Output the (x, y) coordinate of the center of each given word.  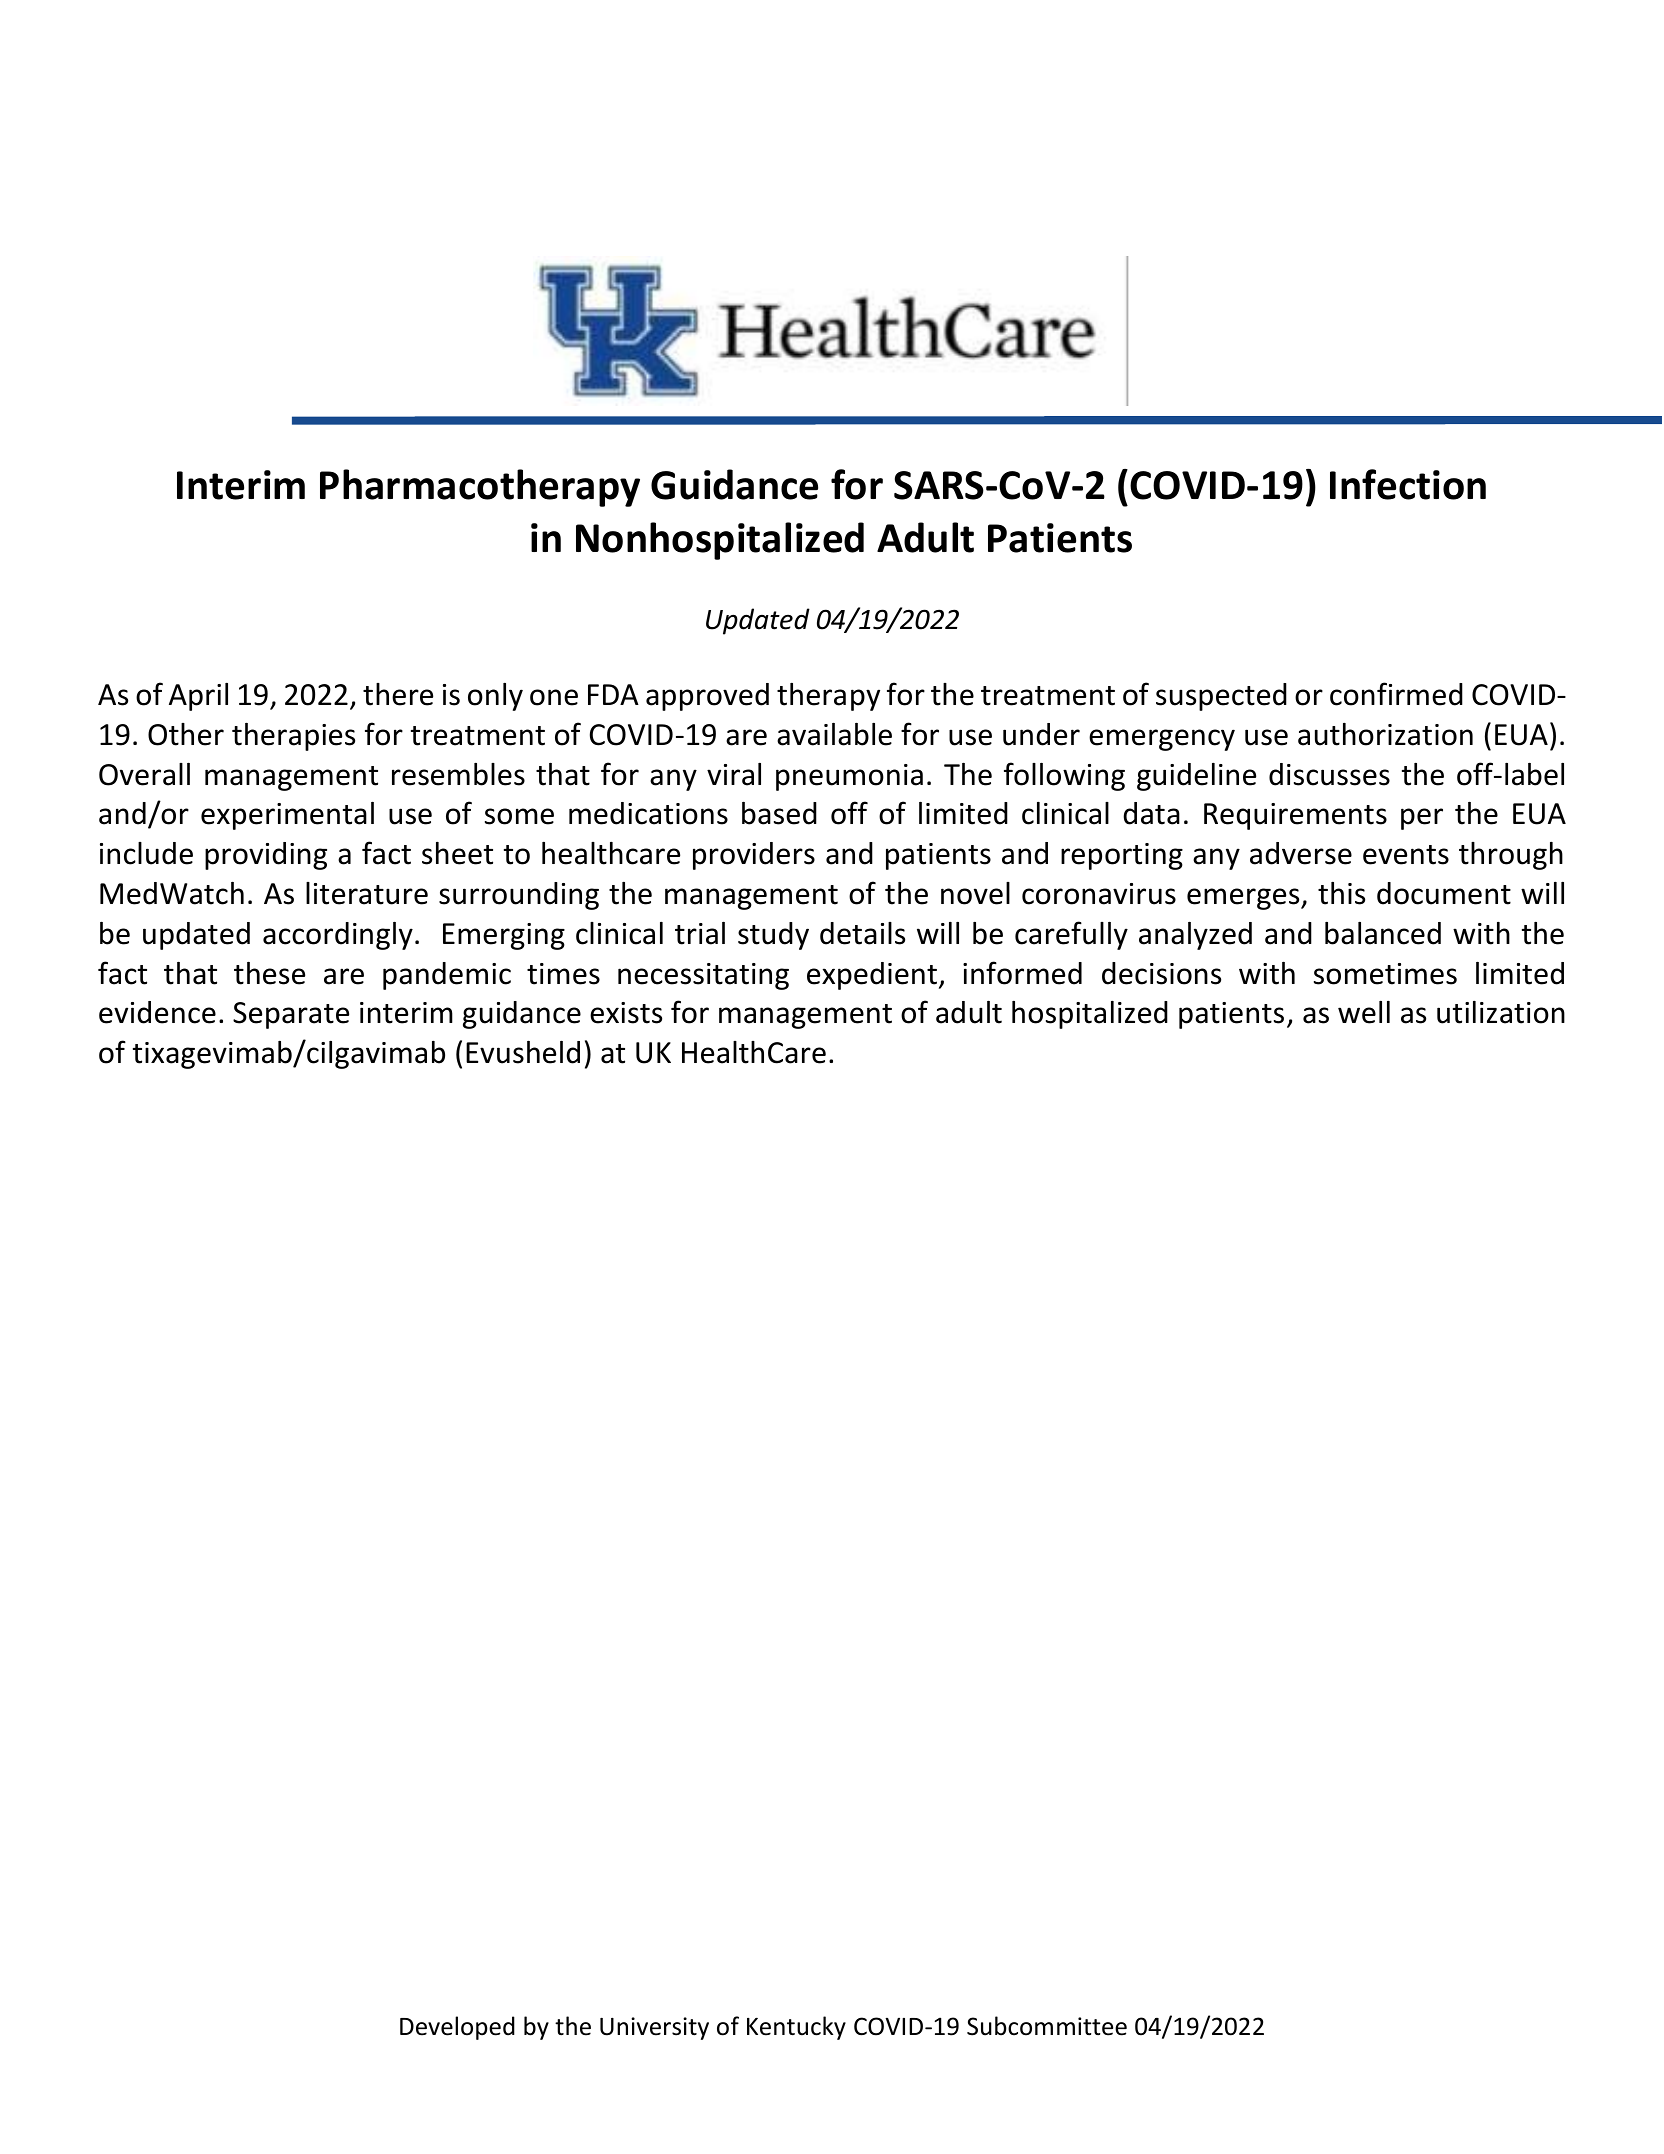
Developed (457, 2028)
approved (707, 697)
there (398, 694)
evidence (157, 1012)
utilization (1501, 1012)
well (1364, 1012)
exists (626, 1013)
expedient (873, 976)
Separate (291, 1015)
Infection (1408, 484)
